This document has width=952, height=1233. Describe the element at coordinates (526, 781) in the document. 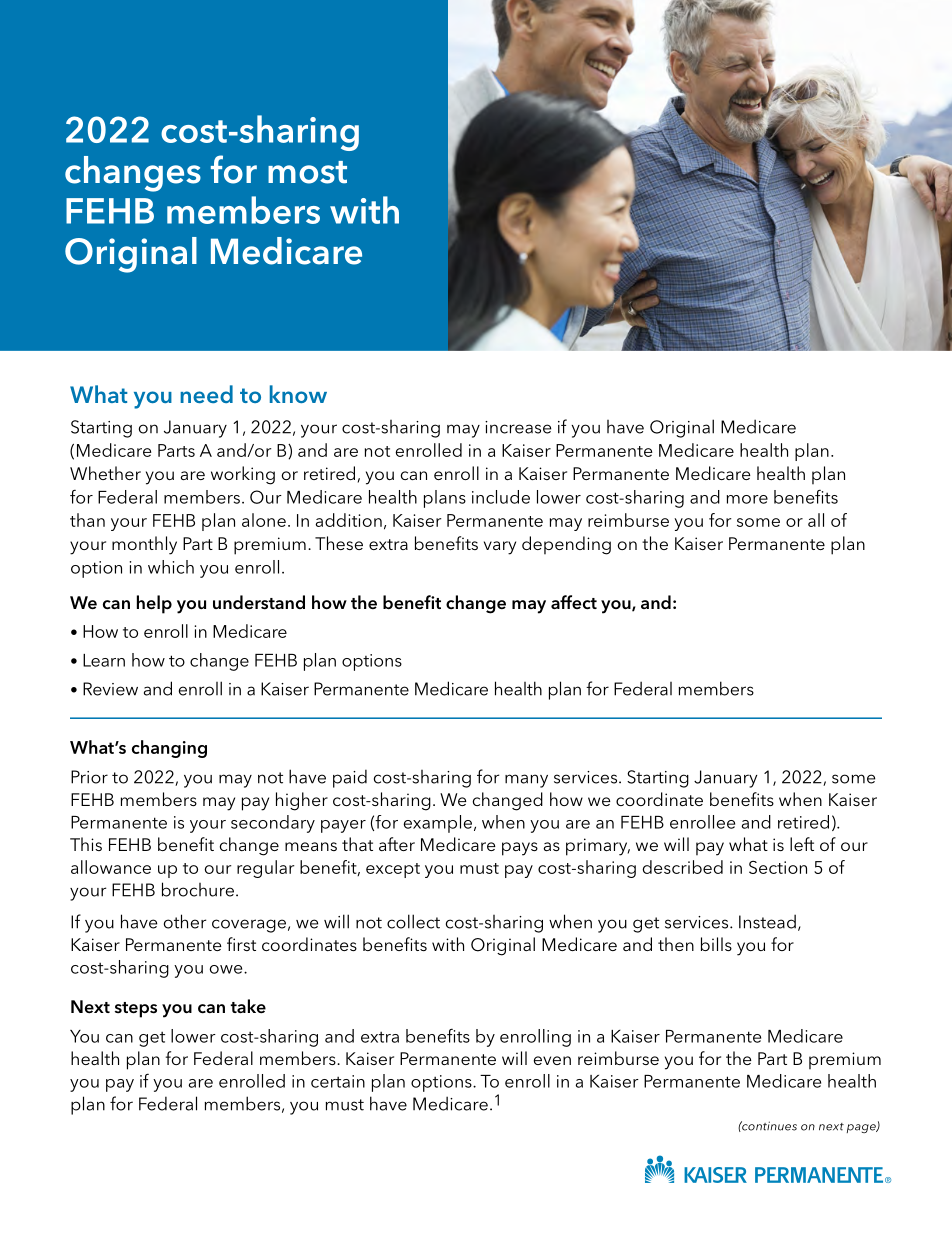

I see `many` at that location.
